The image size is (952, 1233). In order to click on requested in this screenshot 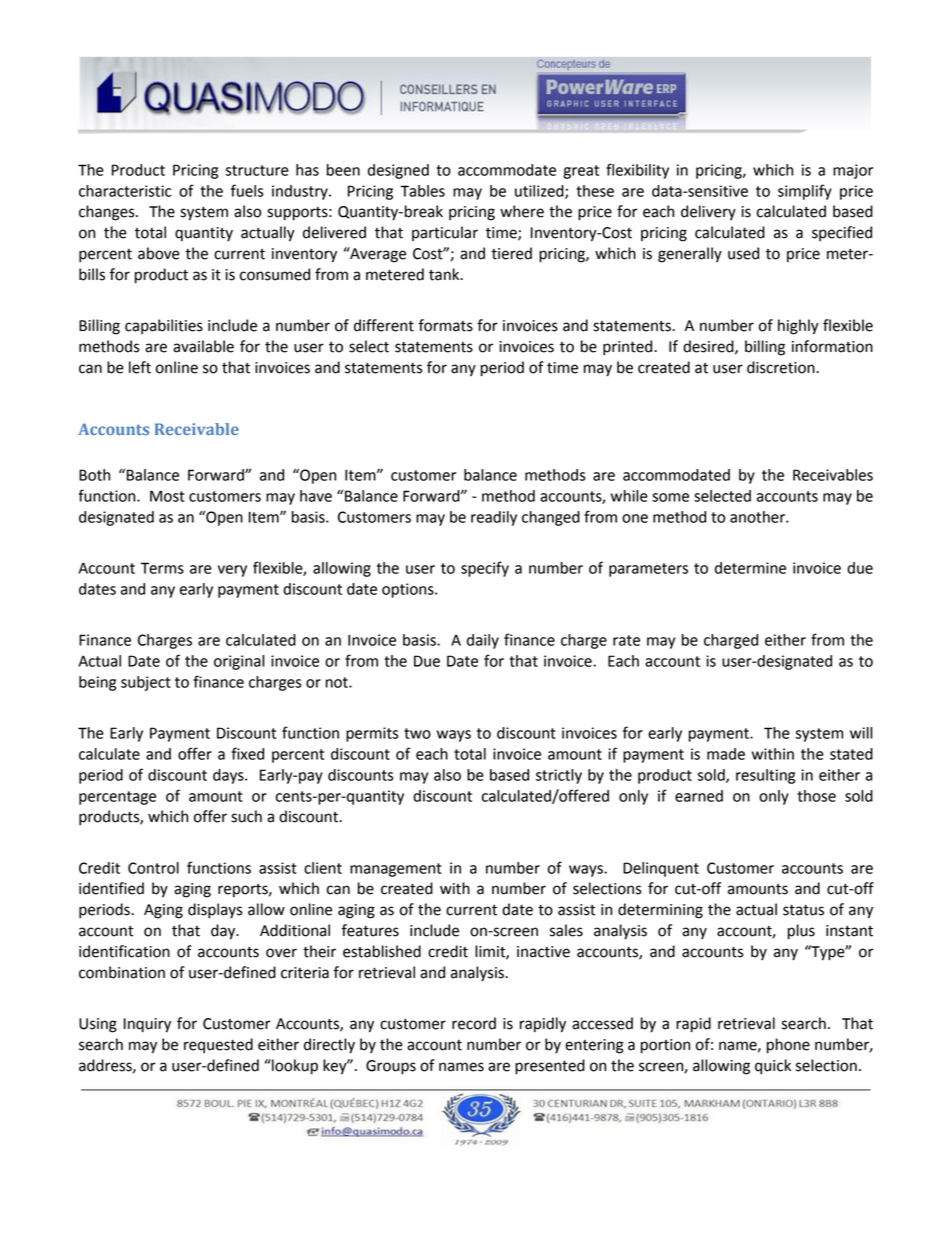, I will do `click(218, 1046)`.
